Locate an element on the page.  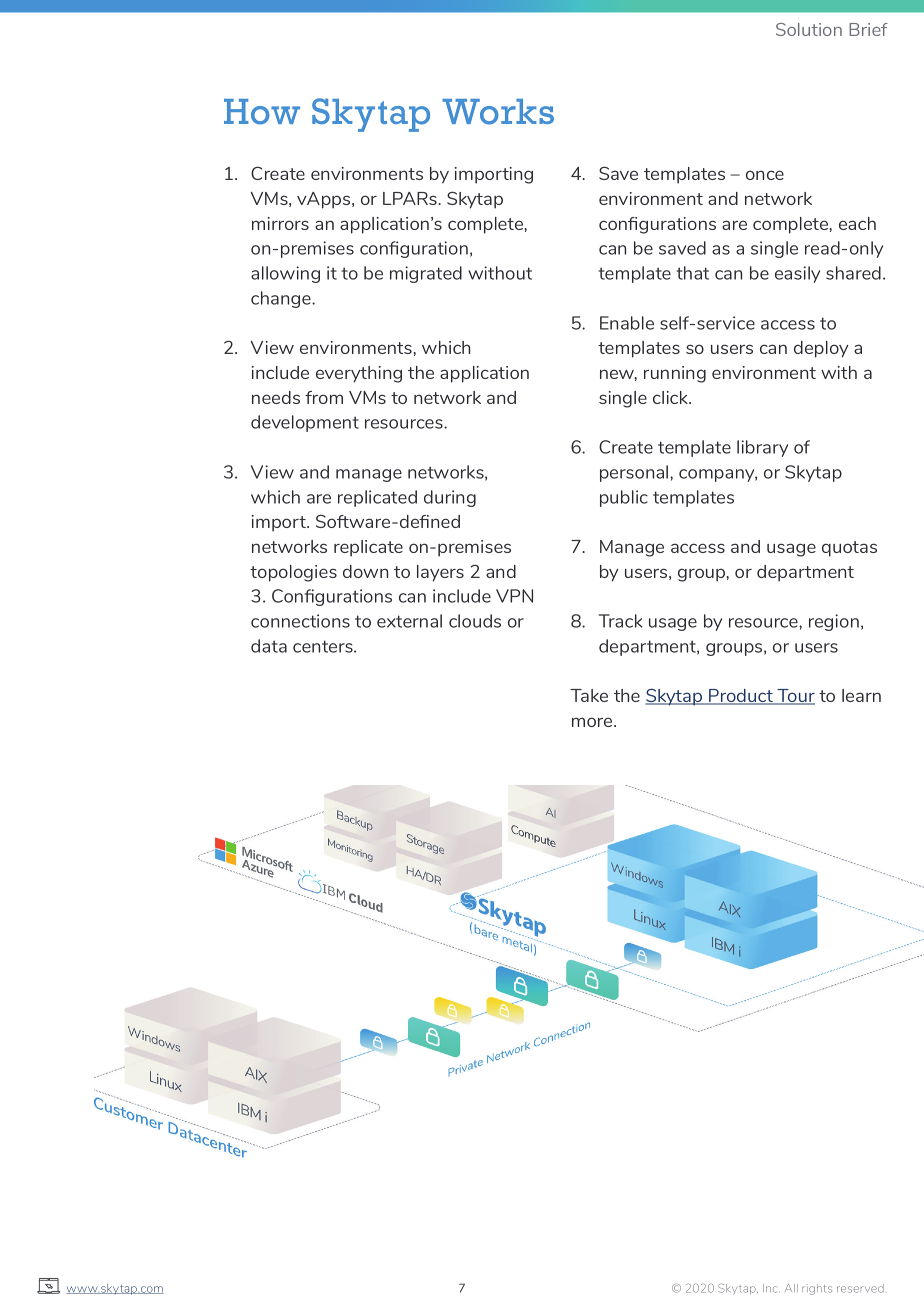
connections is located at coordinates (300, 621).
